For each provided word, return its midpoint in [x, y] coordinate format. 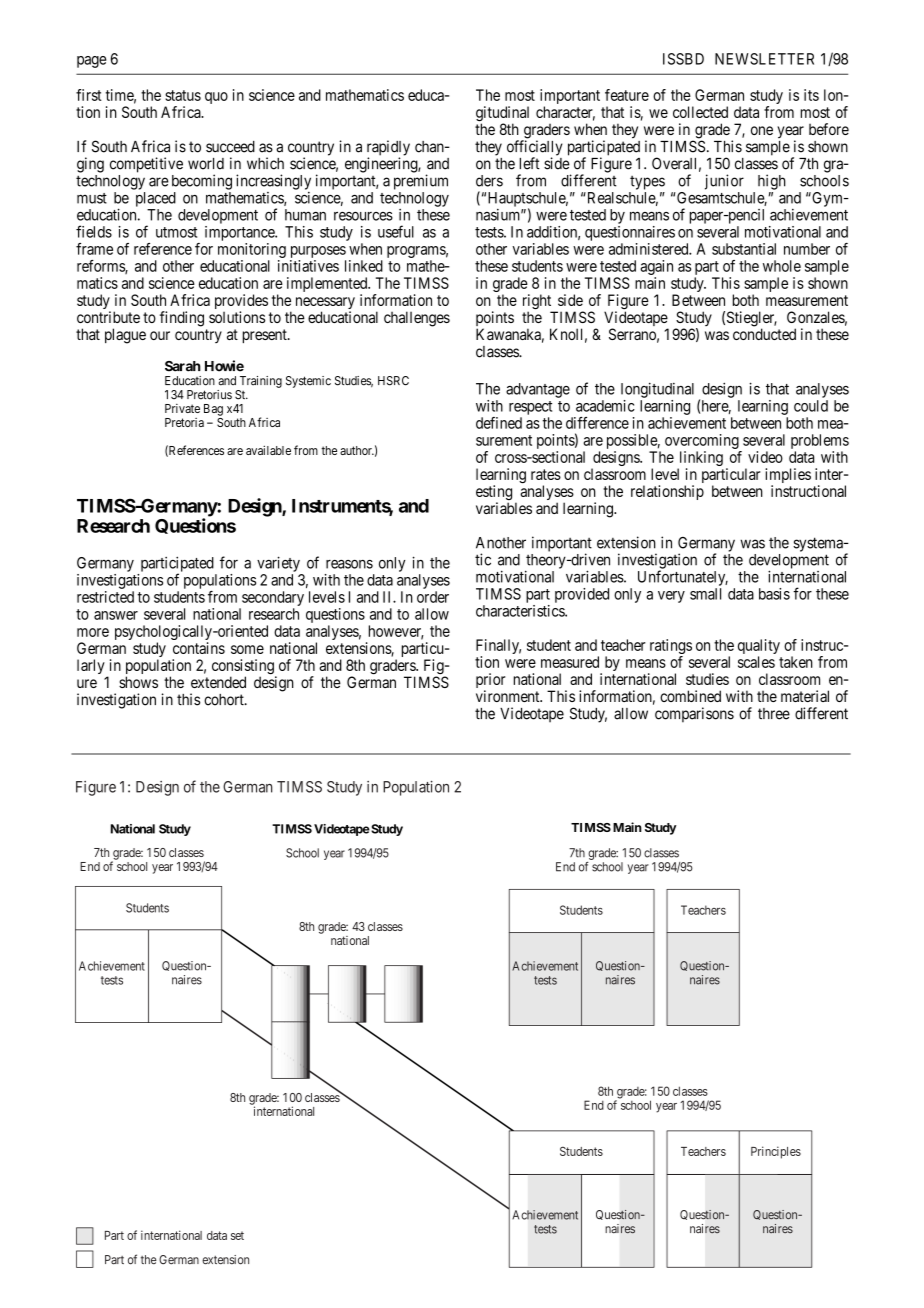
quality [759, 648]
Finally [498, 648]
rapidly [388, 149]
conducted [764, 334]
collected [700, 112]
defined [499, 423]
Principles [776, 1152]
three [774, 714]
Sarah [183, 366]
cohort [225, 700]
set [237, 1235]
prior [490, 682]
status [183, 95]
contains [199, 648]
